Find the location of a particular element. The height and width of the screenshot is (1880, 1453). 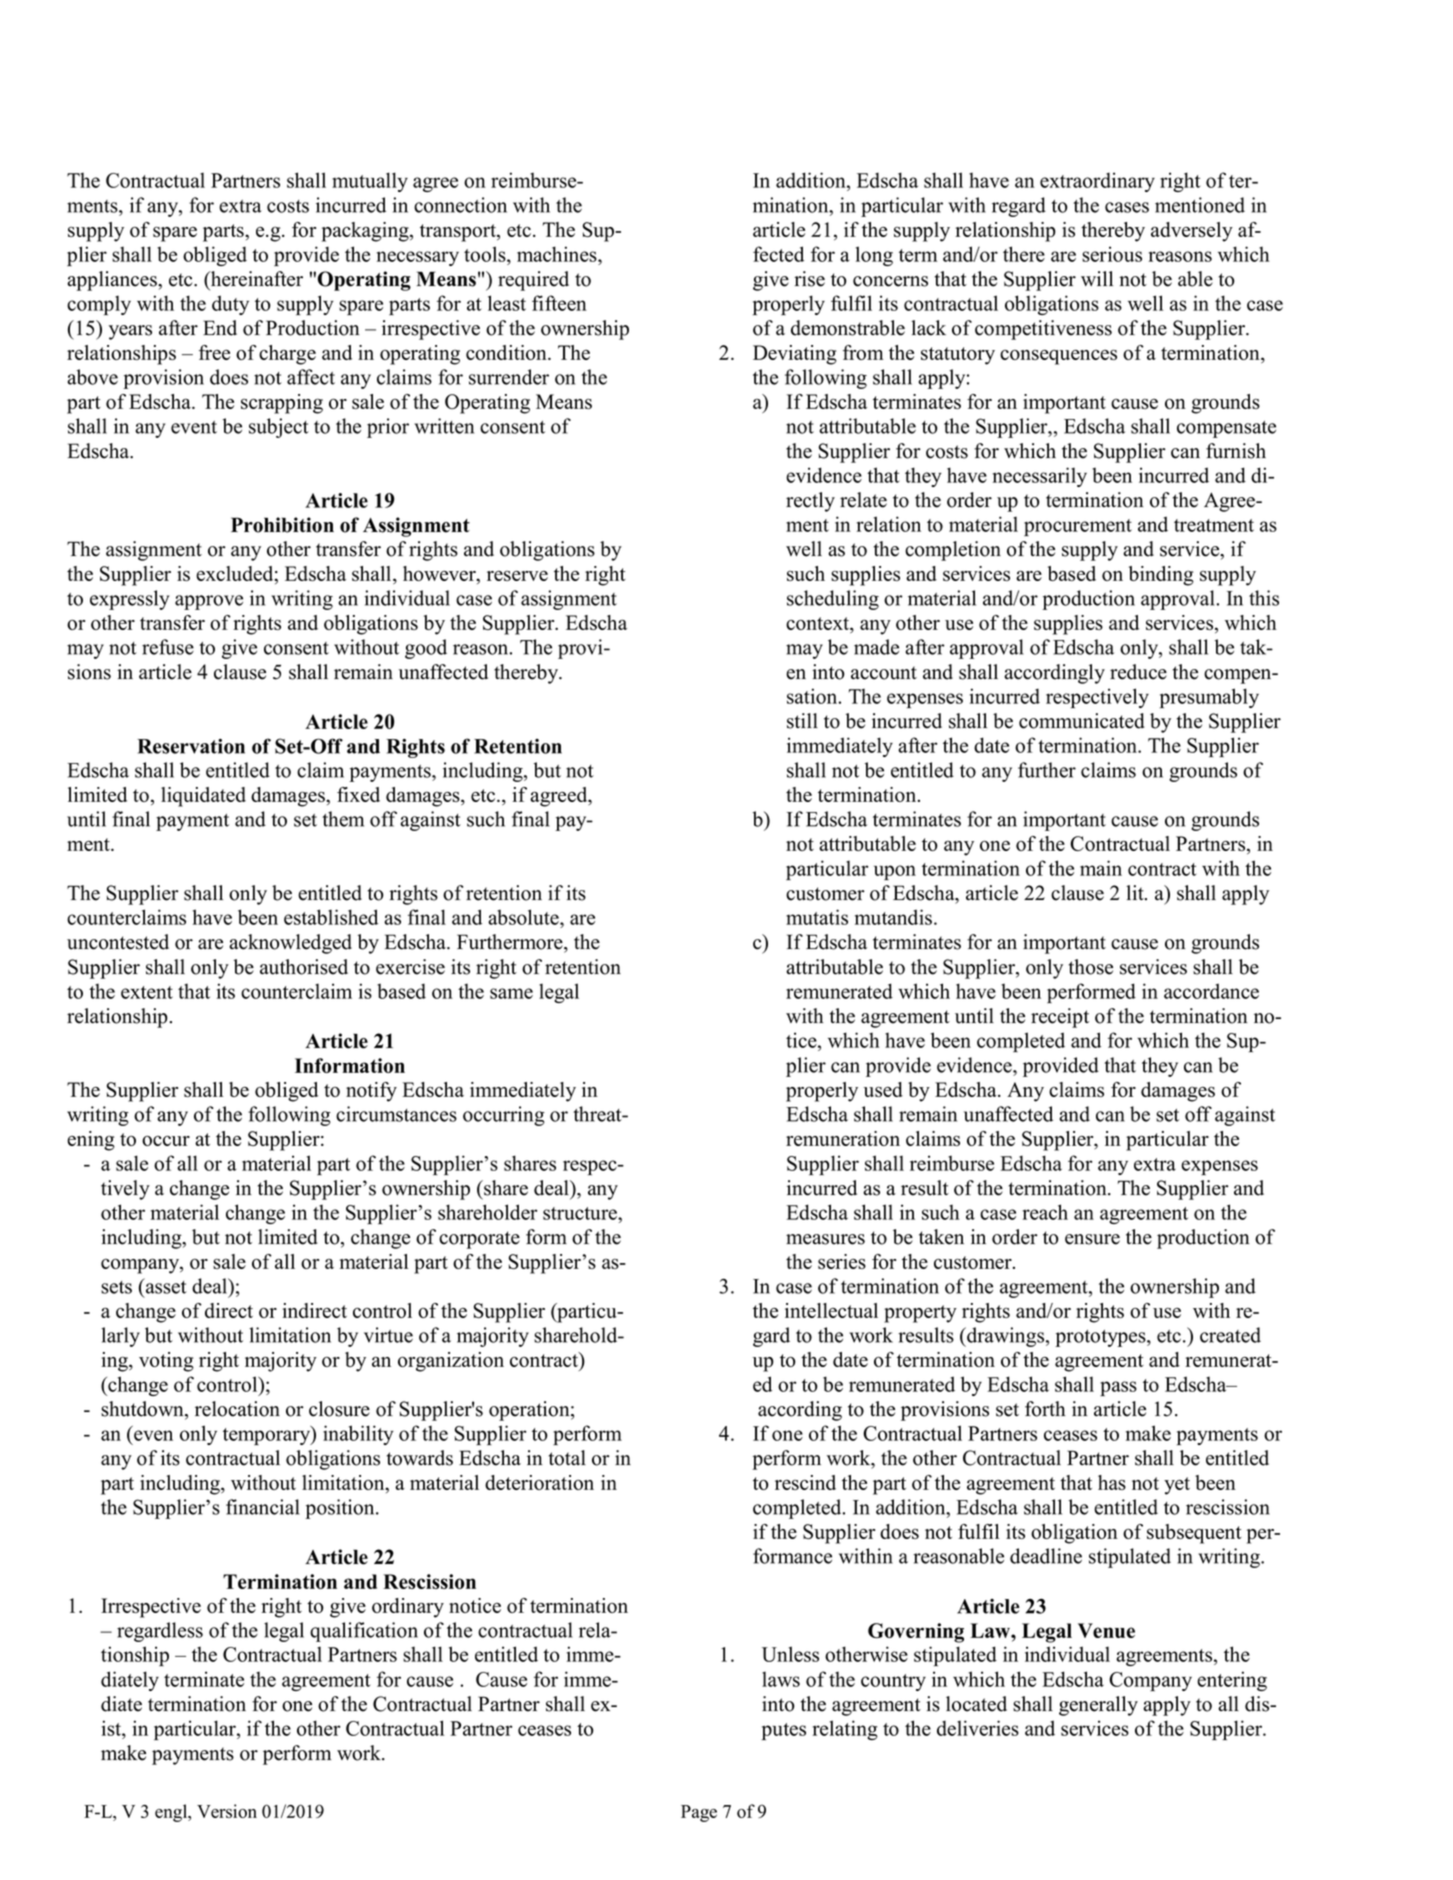

virtue is located at coordinates (388, 1335).
